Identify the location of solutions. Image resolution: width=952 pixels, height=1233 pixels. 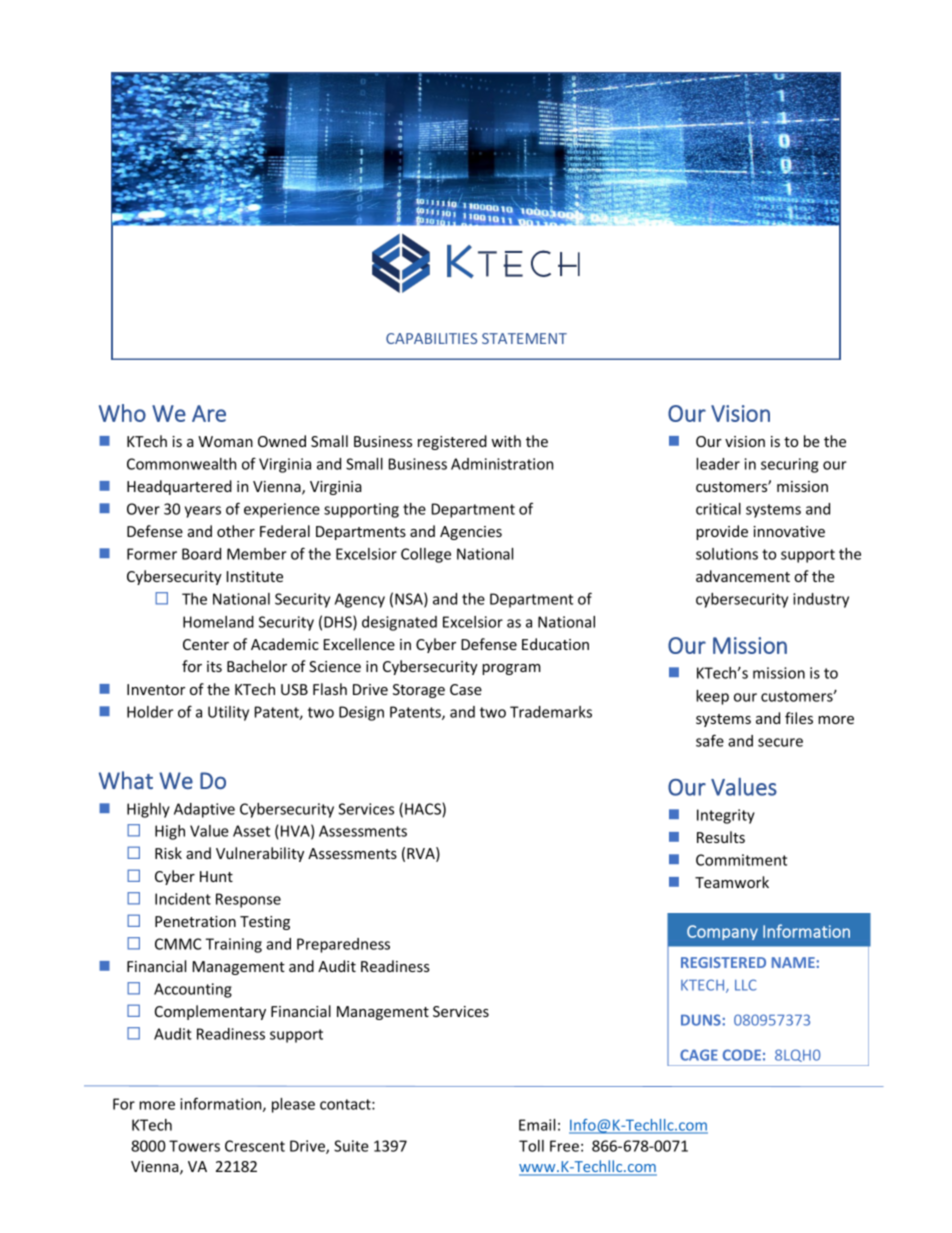
(727, 554).
